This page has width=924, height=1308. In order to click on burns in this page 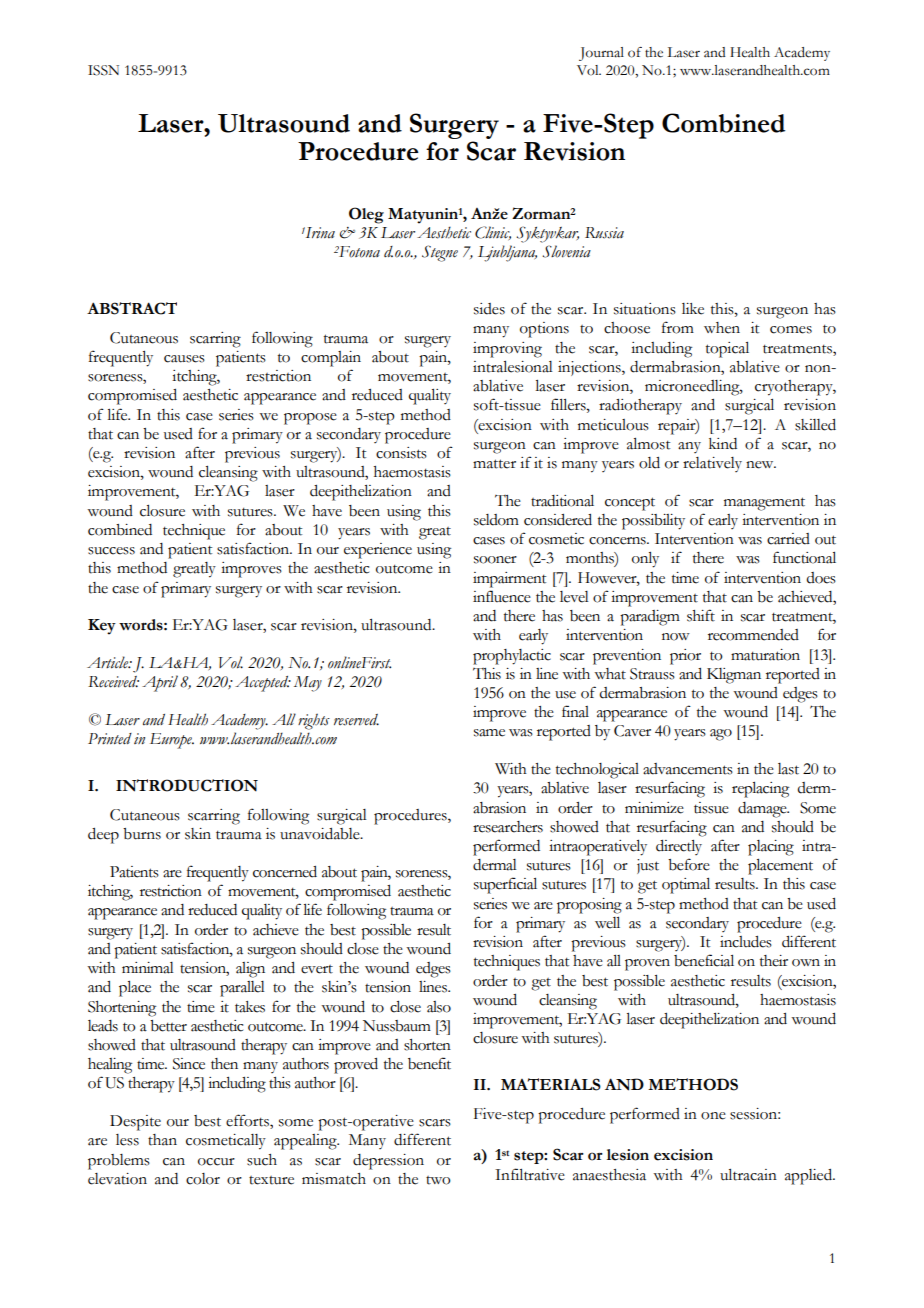, I will do `click(142, 834)`.
